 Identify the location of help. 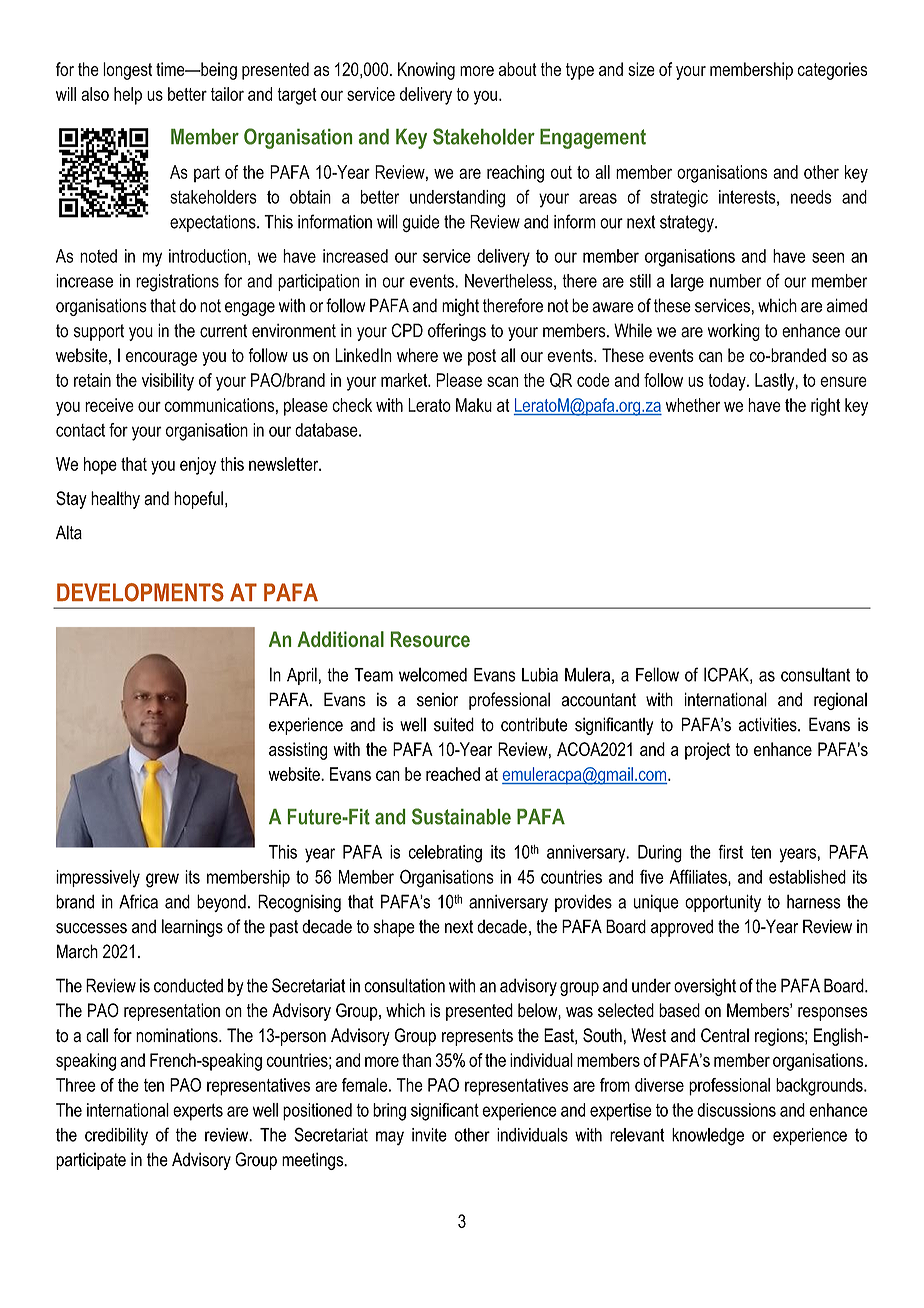
(128, 96).
